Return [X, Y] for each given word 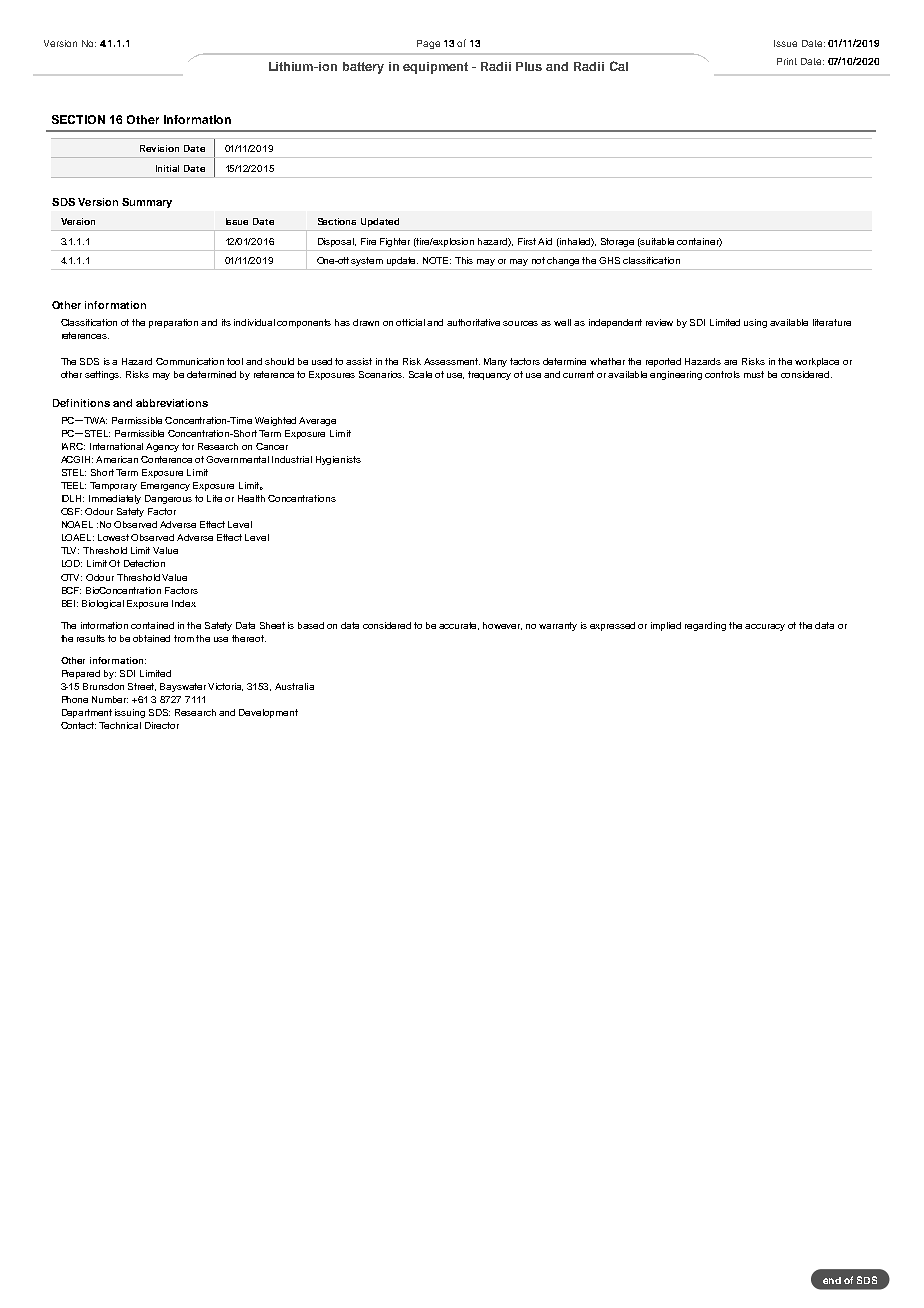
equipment [435, 68]
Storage [617, 242]
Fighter [395, 242]
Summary [147, 203]
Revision [159, 148]
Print [787, 61]
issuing [130, 713]
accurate [459, 626]
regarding [705, 626]
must [754, 374]
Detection [144, 563]
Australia [294, 686]
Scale [420, 374]
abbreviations [172, 403]
